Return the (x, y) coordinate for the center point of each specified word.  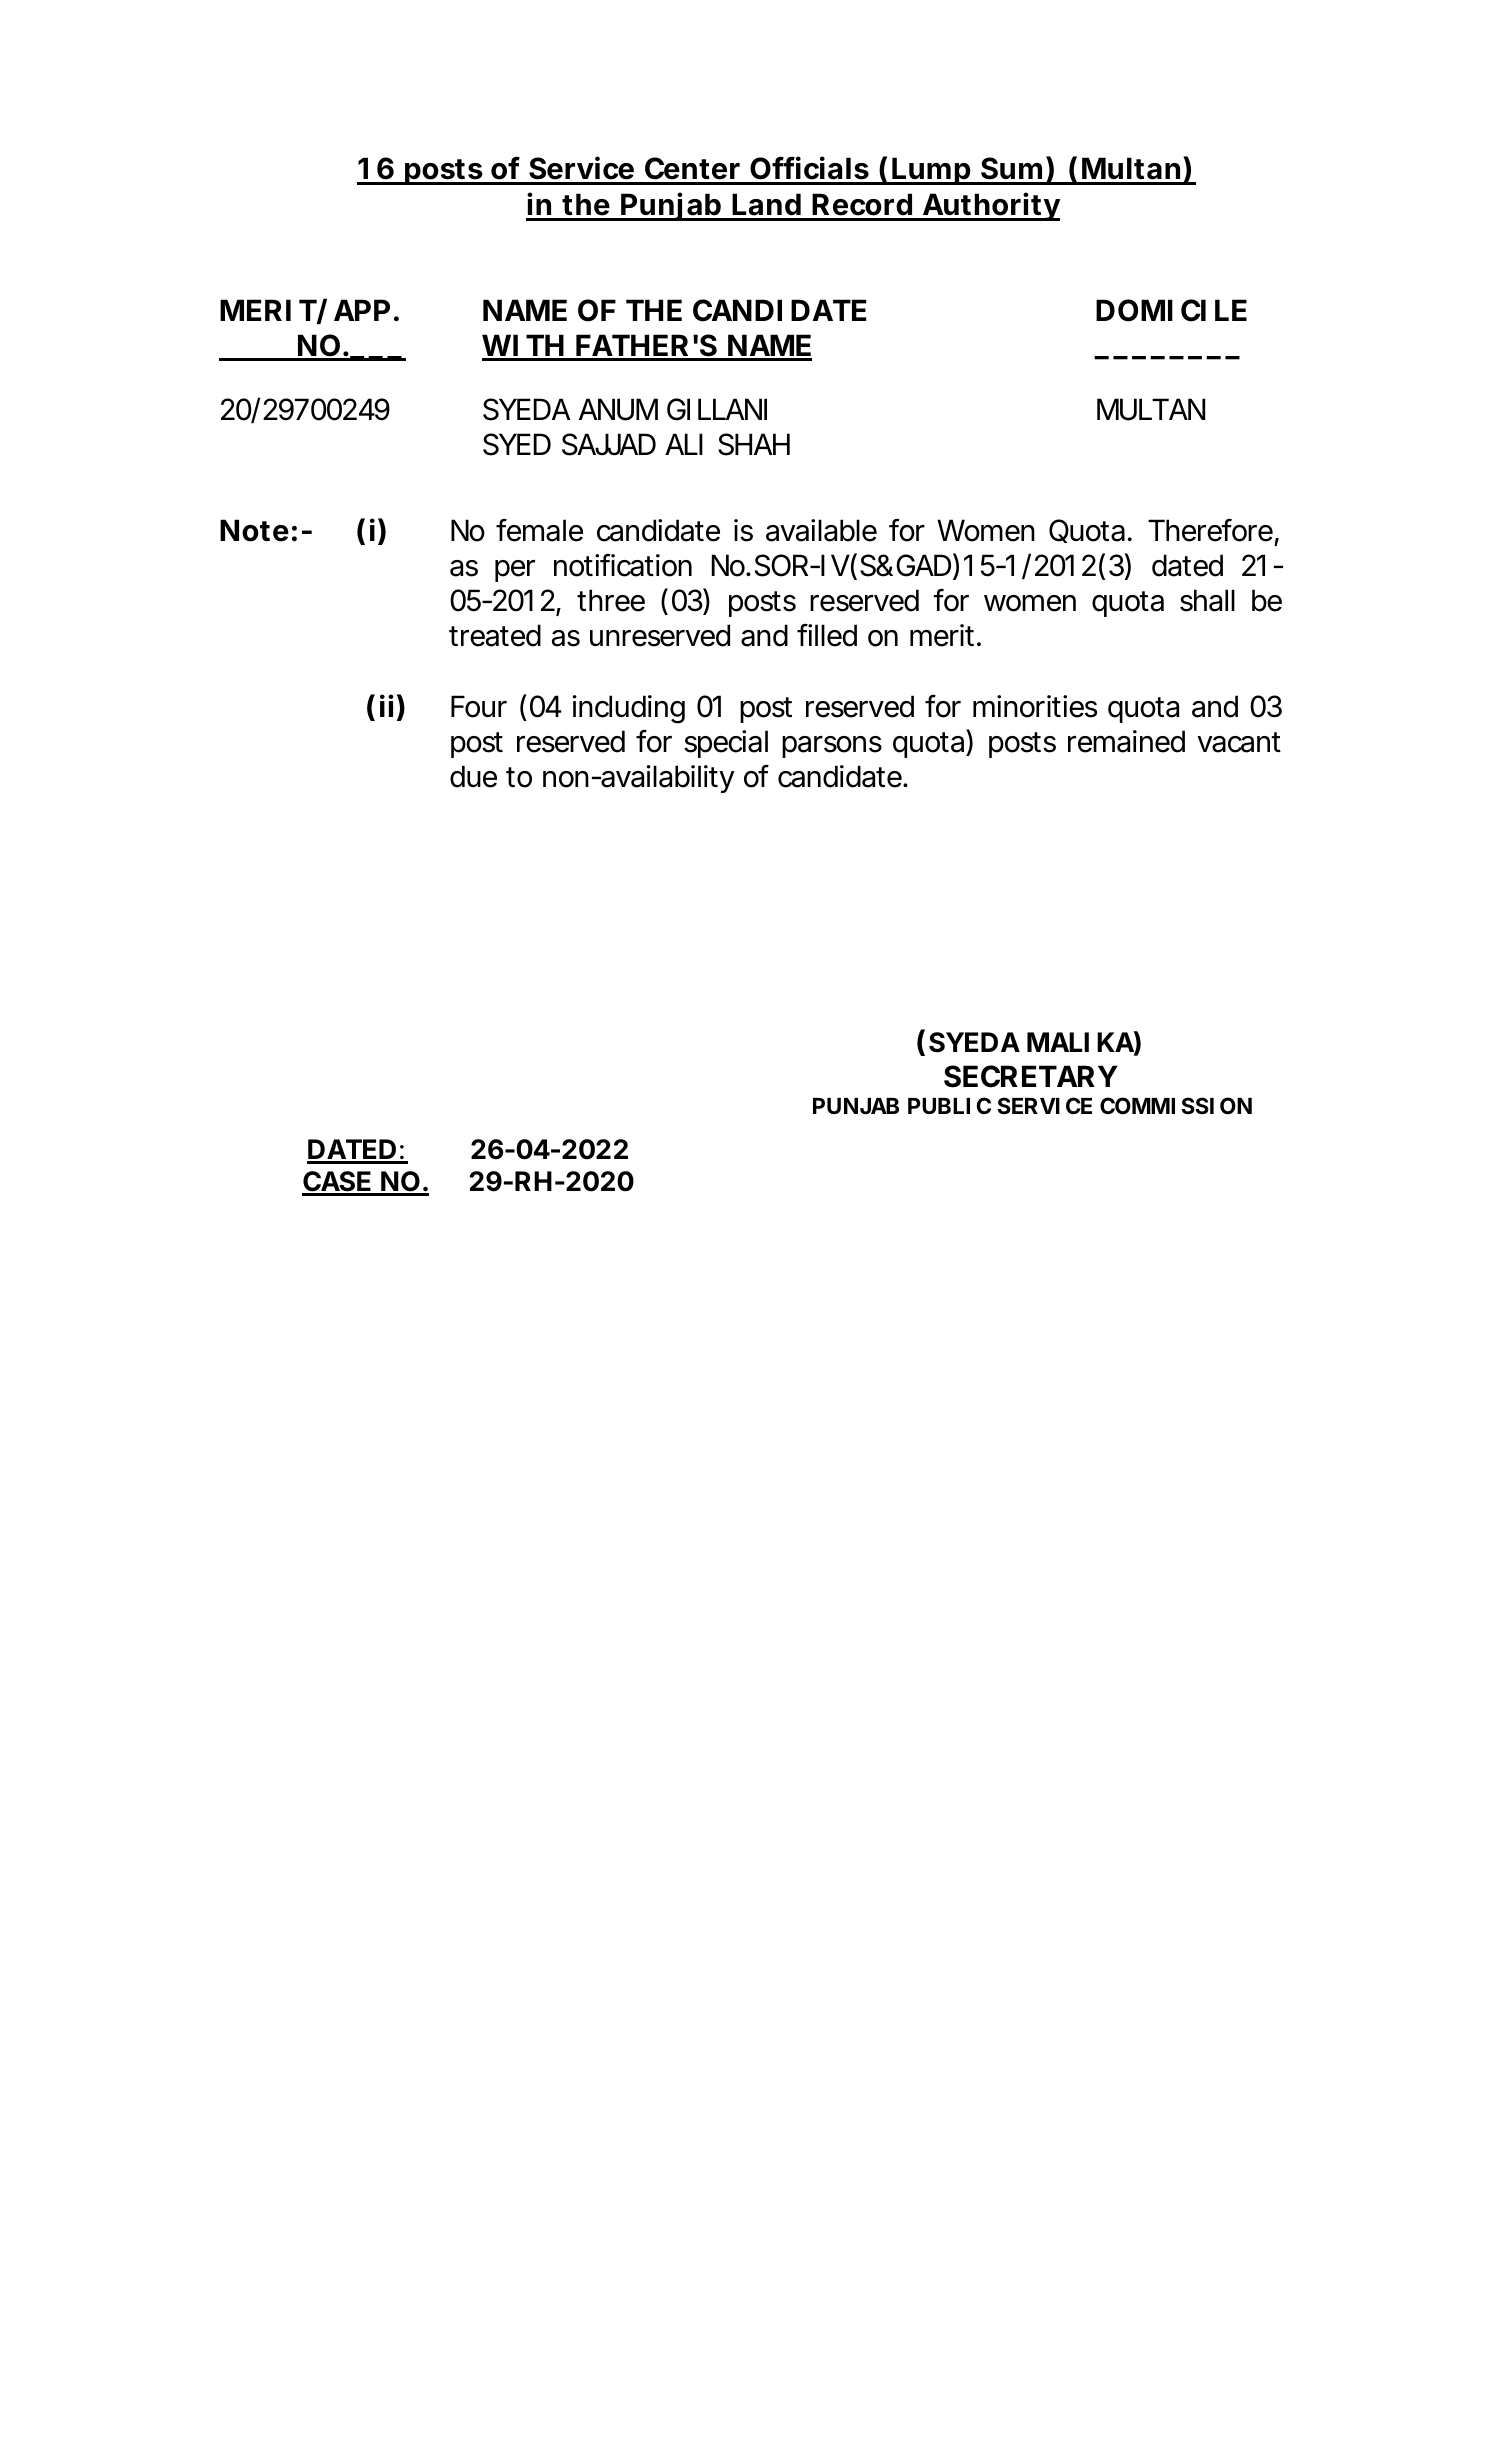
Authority (990, 206)
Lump (932, 171)
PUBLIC (949, 1105)
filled (827, 635)
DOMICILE (1171, 310)
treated (495, 635)
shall (1207, 600)
